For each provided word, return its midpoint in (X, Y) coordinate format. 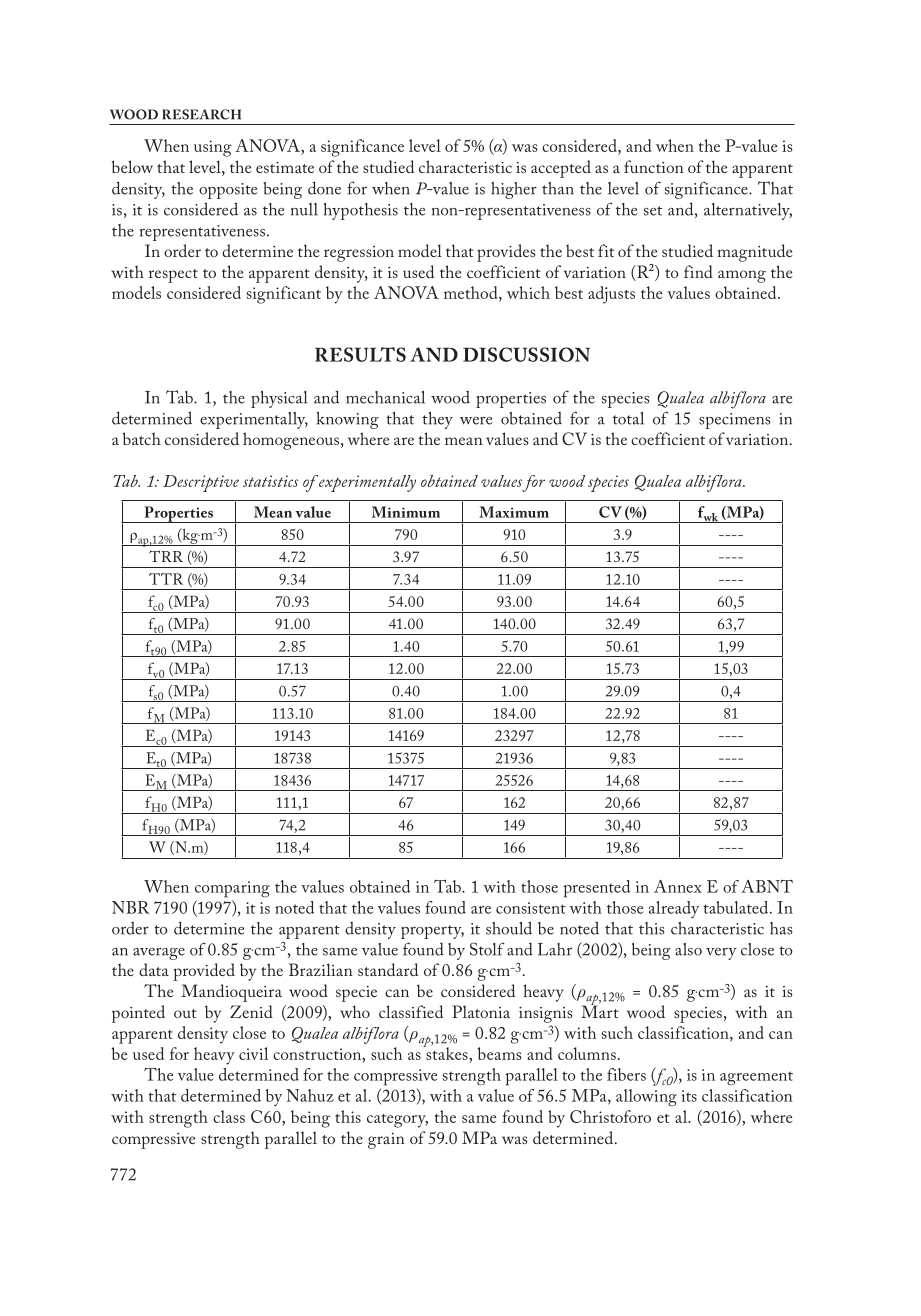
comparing (232, 889)
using (213, 148)
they (437, 420)
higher (514, 190)
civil (253, 1053)
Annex (678, 886)
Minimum (406, 512)
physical (279, 399)
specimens (734, 421)
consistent (531, 908)
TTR (166, 579)
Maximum (514, 512)
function (654, 166)
